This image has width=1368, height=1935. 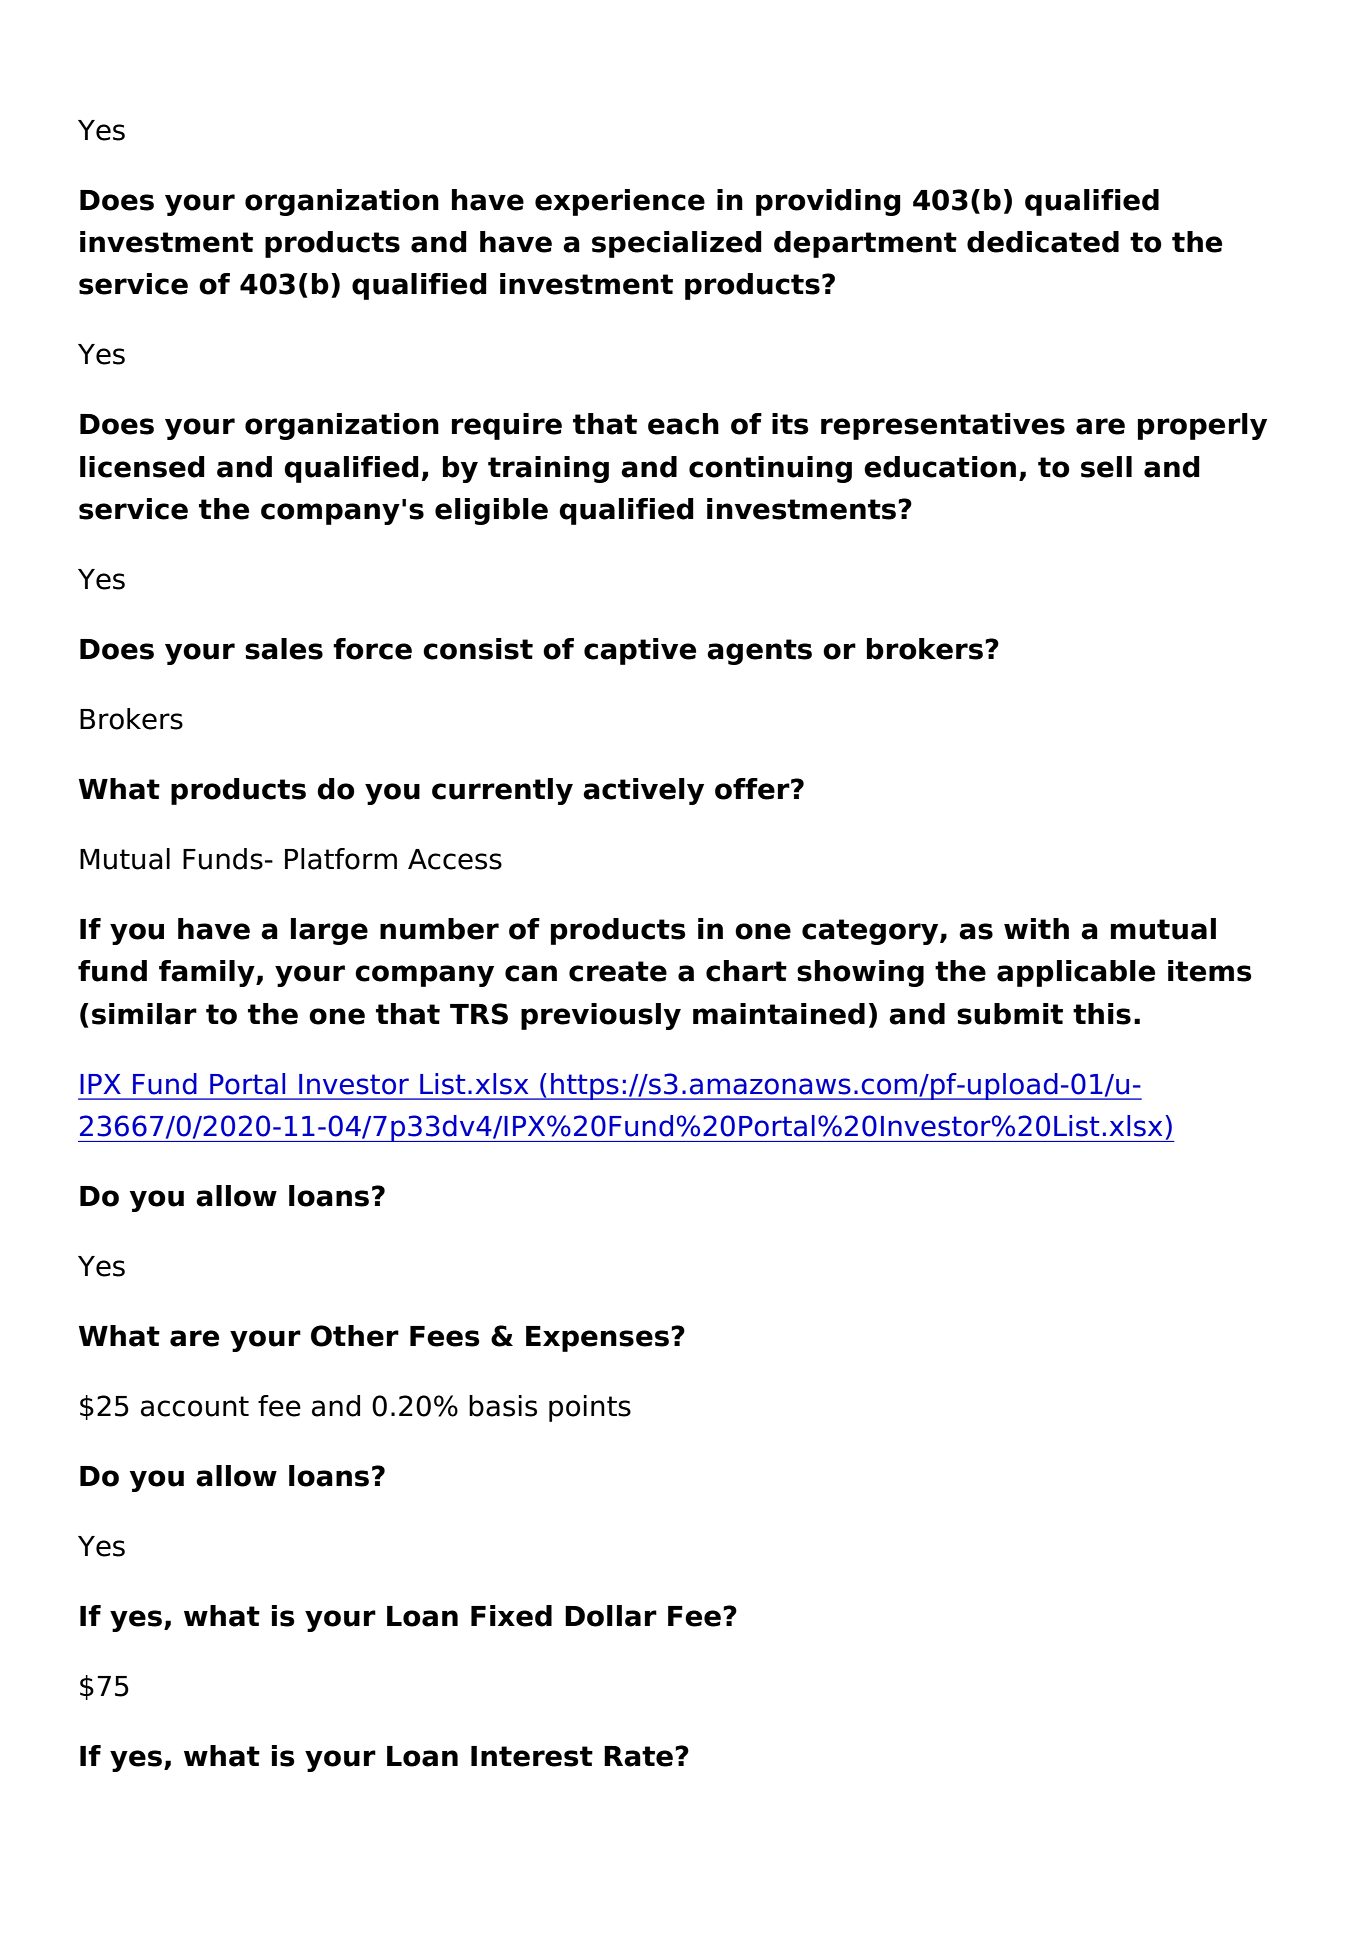 What do you see at coordinates (532, 1756) in the image?
I see `Interest` at bounding box center [532, 1756].
